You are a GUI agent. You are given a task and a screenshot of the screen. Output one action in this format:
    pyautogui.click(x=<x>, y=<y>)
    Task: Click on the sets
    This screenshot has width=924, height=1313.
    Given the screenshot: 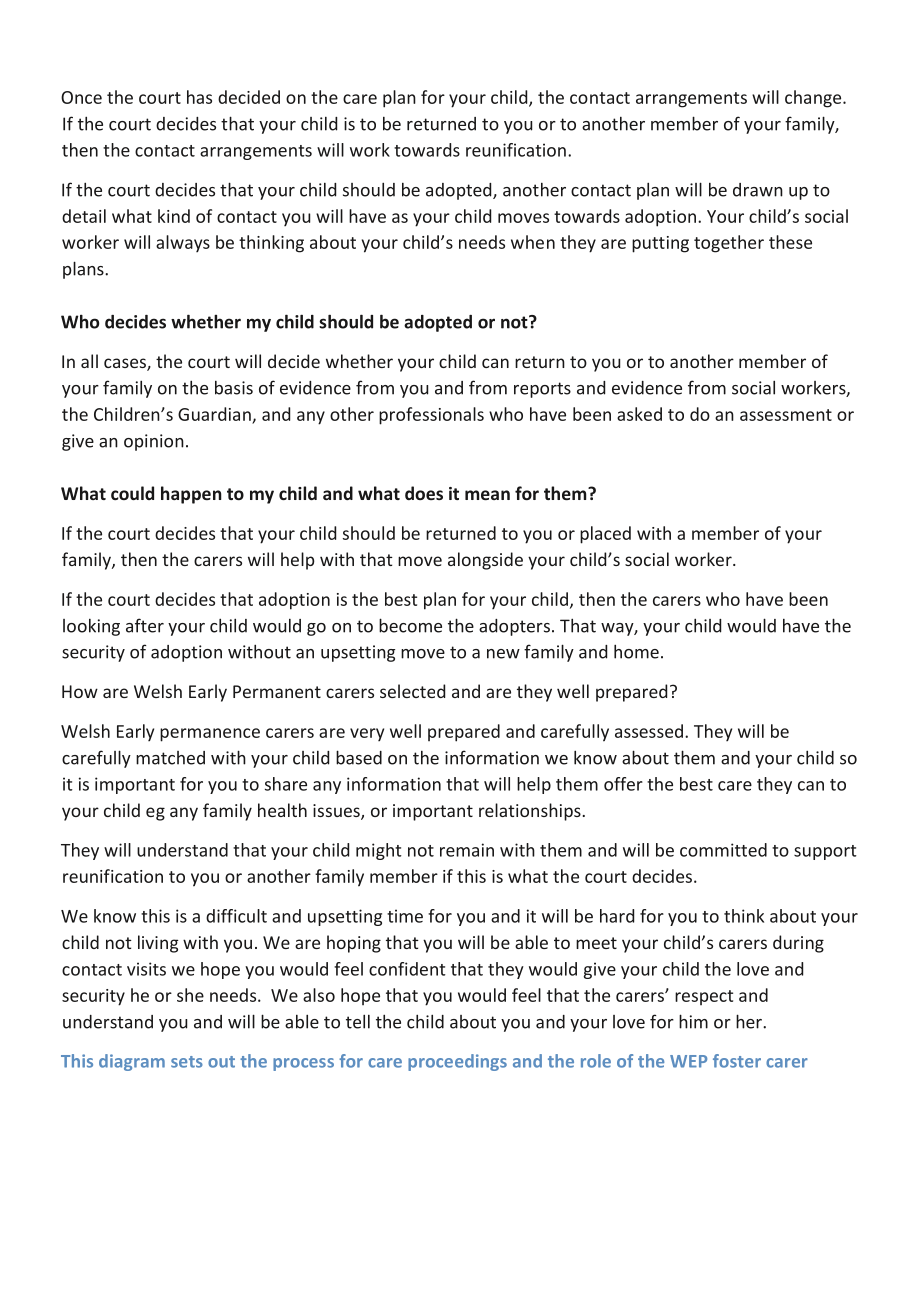 What is the action you would take?
    pyautogui.click(x=187, y=1062)
